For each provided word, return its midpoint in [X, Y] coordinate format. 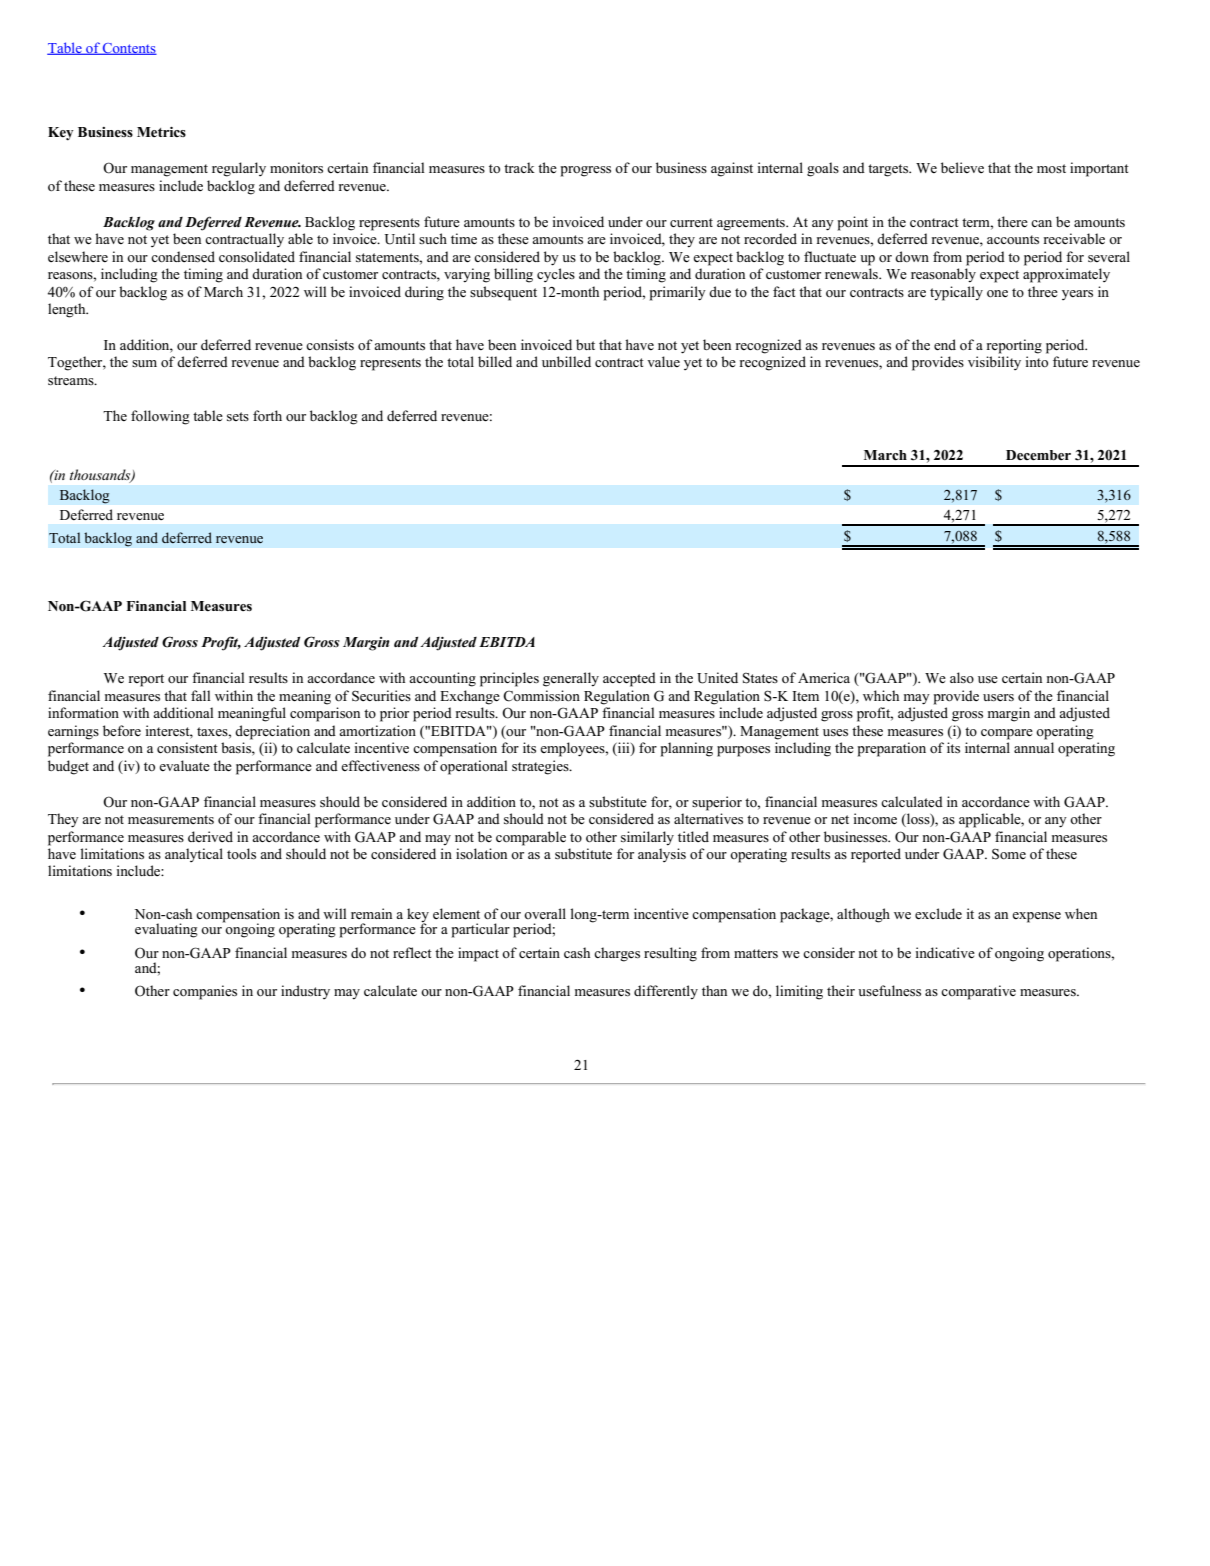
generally [571, 679]
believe [962, 167]
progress [586, 171]
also [962, 677]
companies [205, 992]
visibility [994, 363]
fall [201, 695]
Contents [129, 49]
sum [144, 363]
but [585, 344]
